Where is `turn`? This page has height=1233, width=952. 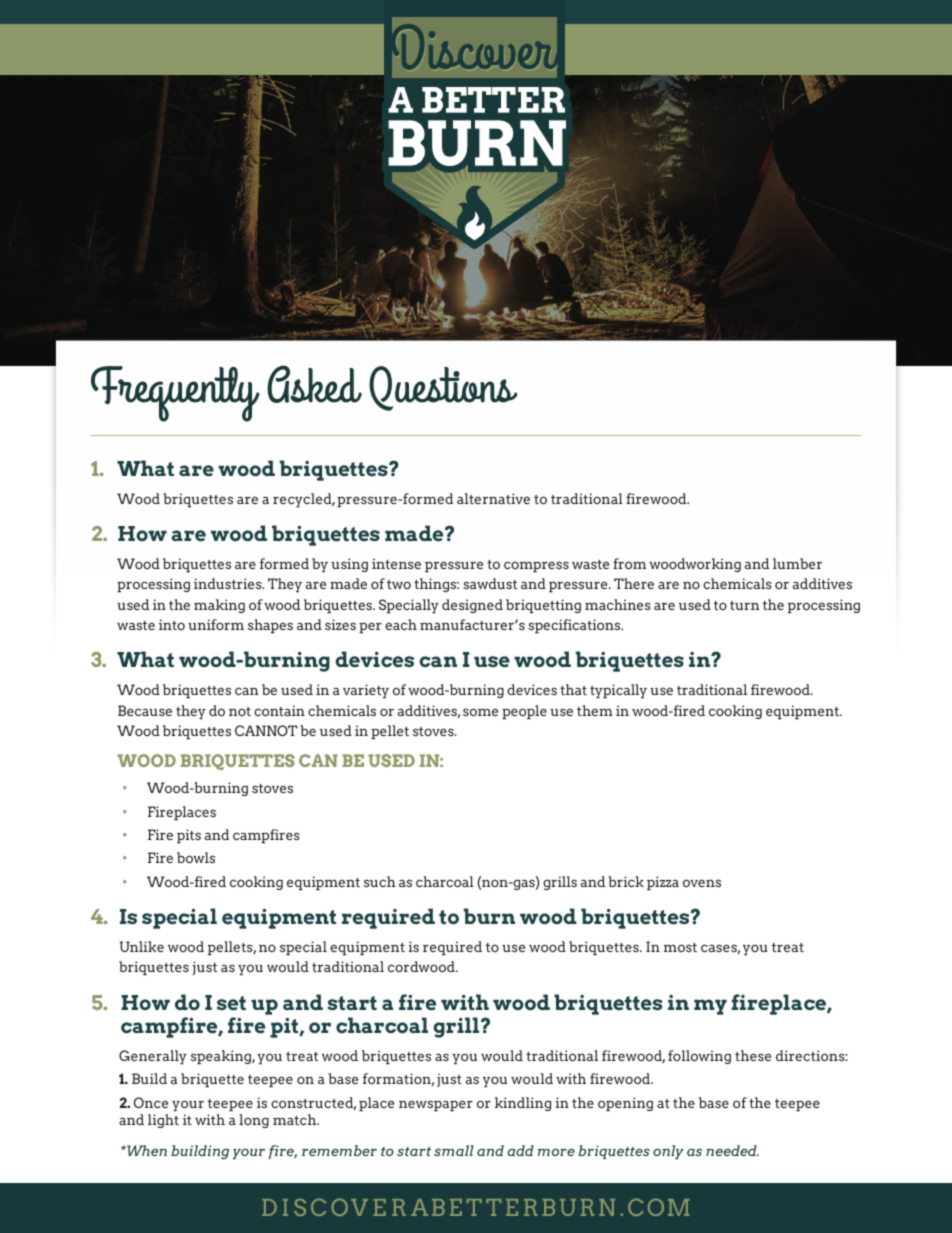 turn is located at coordinates (744, 605).
